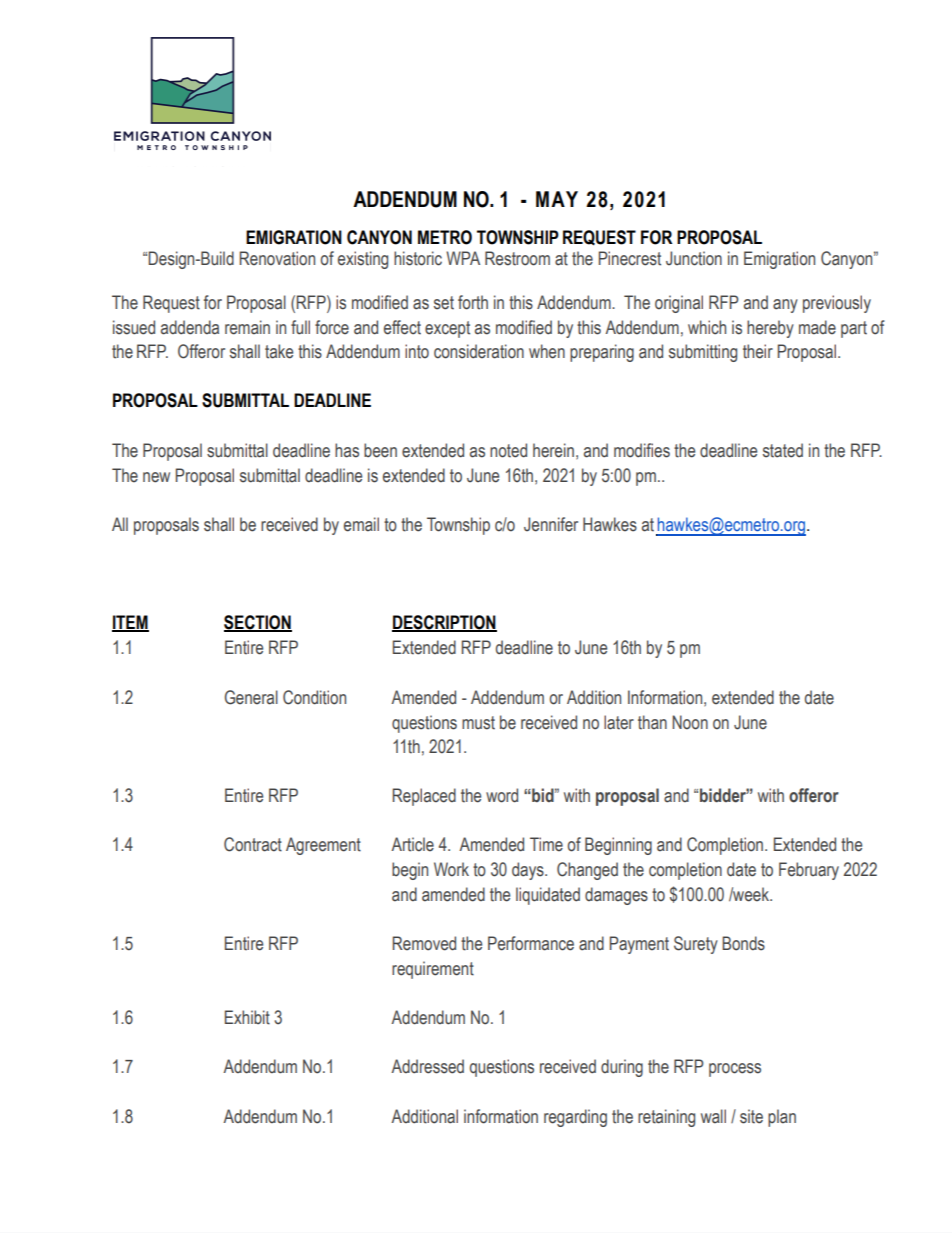 This screenshot has height=1233, width=952. Describe the element at coordinates (508, 450) in the screenshot. I see `noted` at that location.
